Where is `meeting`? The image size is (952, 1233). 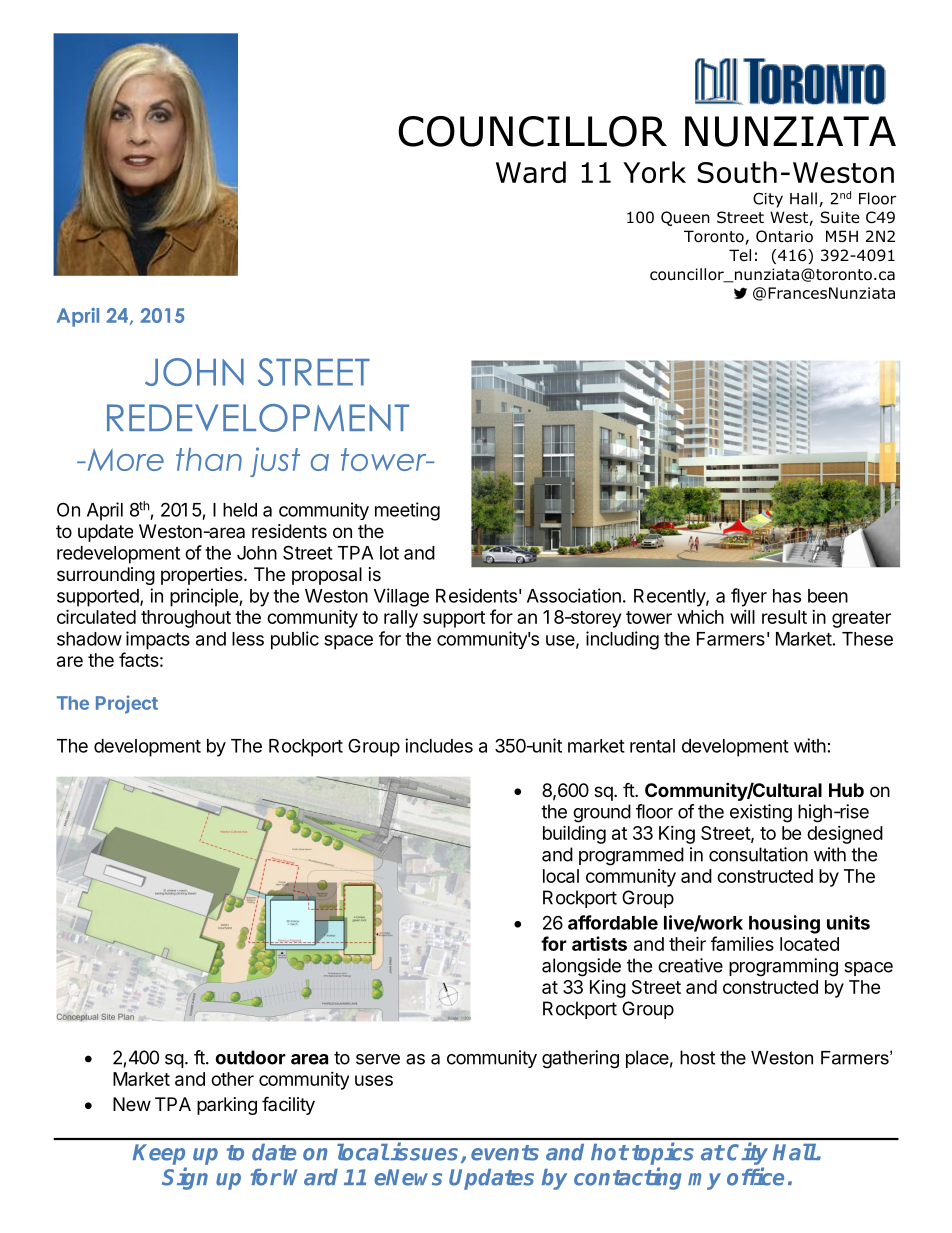
meeting is located at coordinates (407, 511).
